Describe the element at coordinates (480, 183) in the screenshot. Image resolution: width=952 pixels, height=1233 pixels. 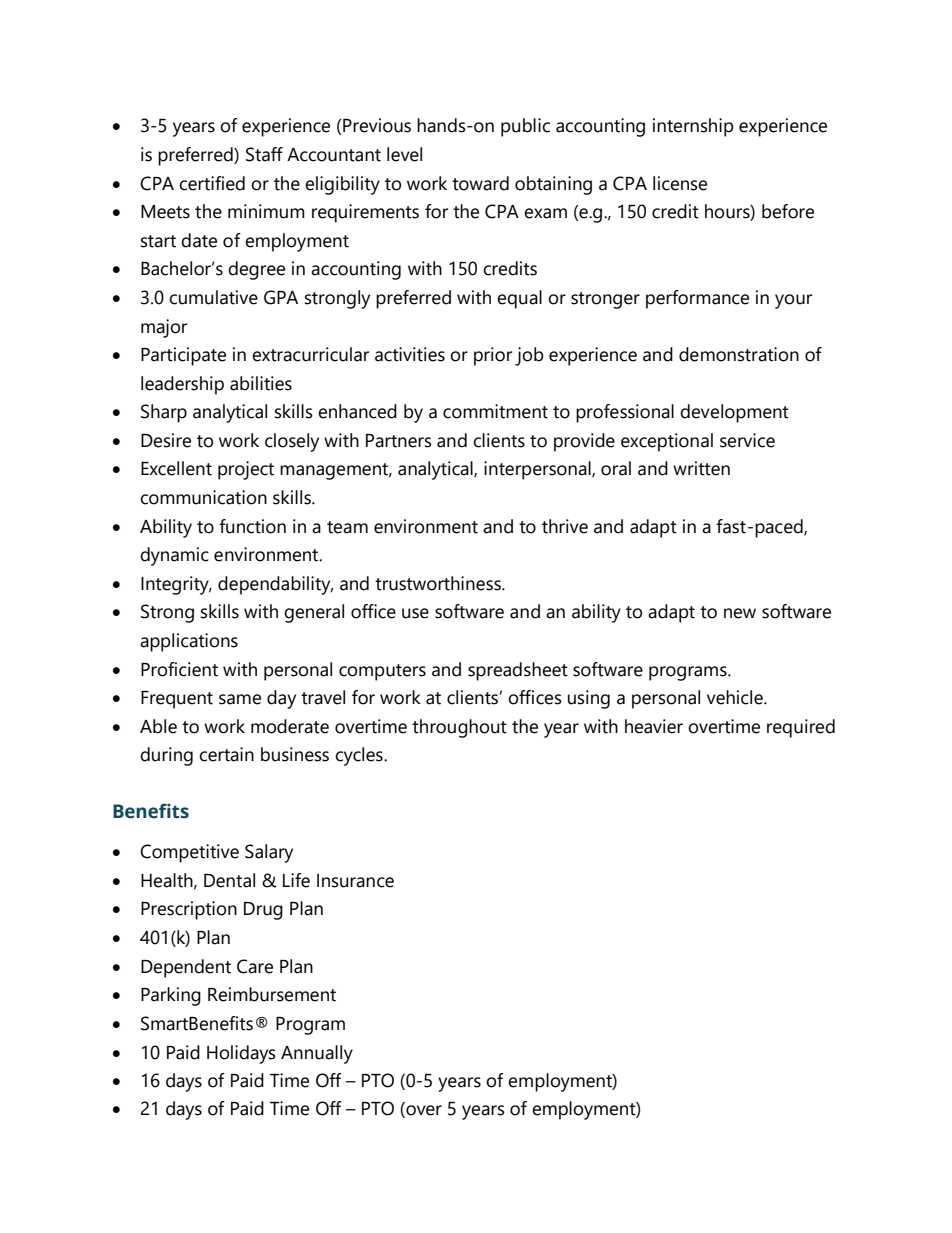
I see `toward` at that location.
